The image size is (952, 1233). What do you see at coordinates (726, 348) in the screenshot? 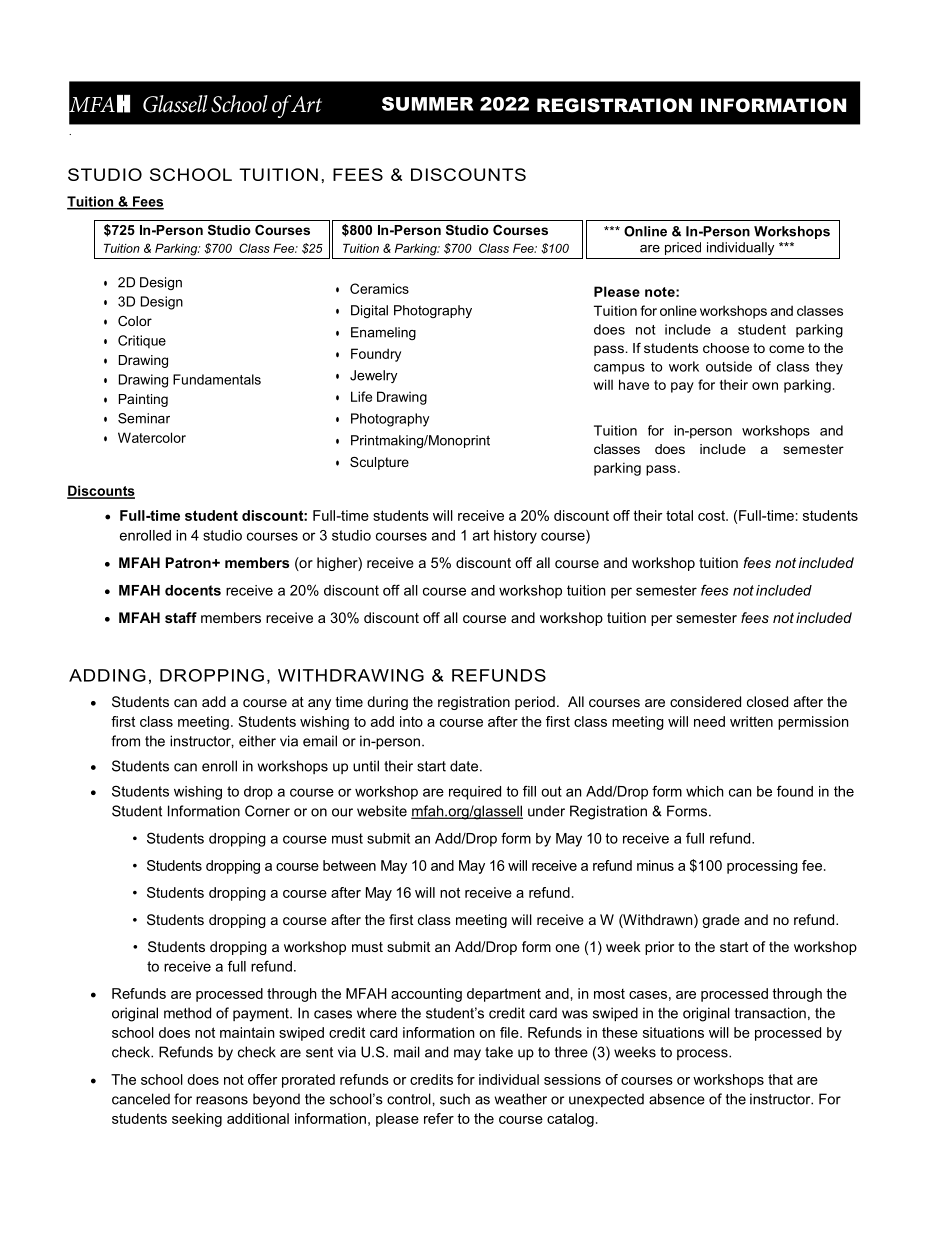
I see `choose` at bounding box center [726, 348].
